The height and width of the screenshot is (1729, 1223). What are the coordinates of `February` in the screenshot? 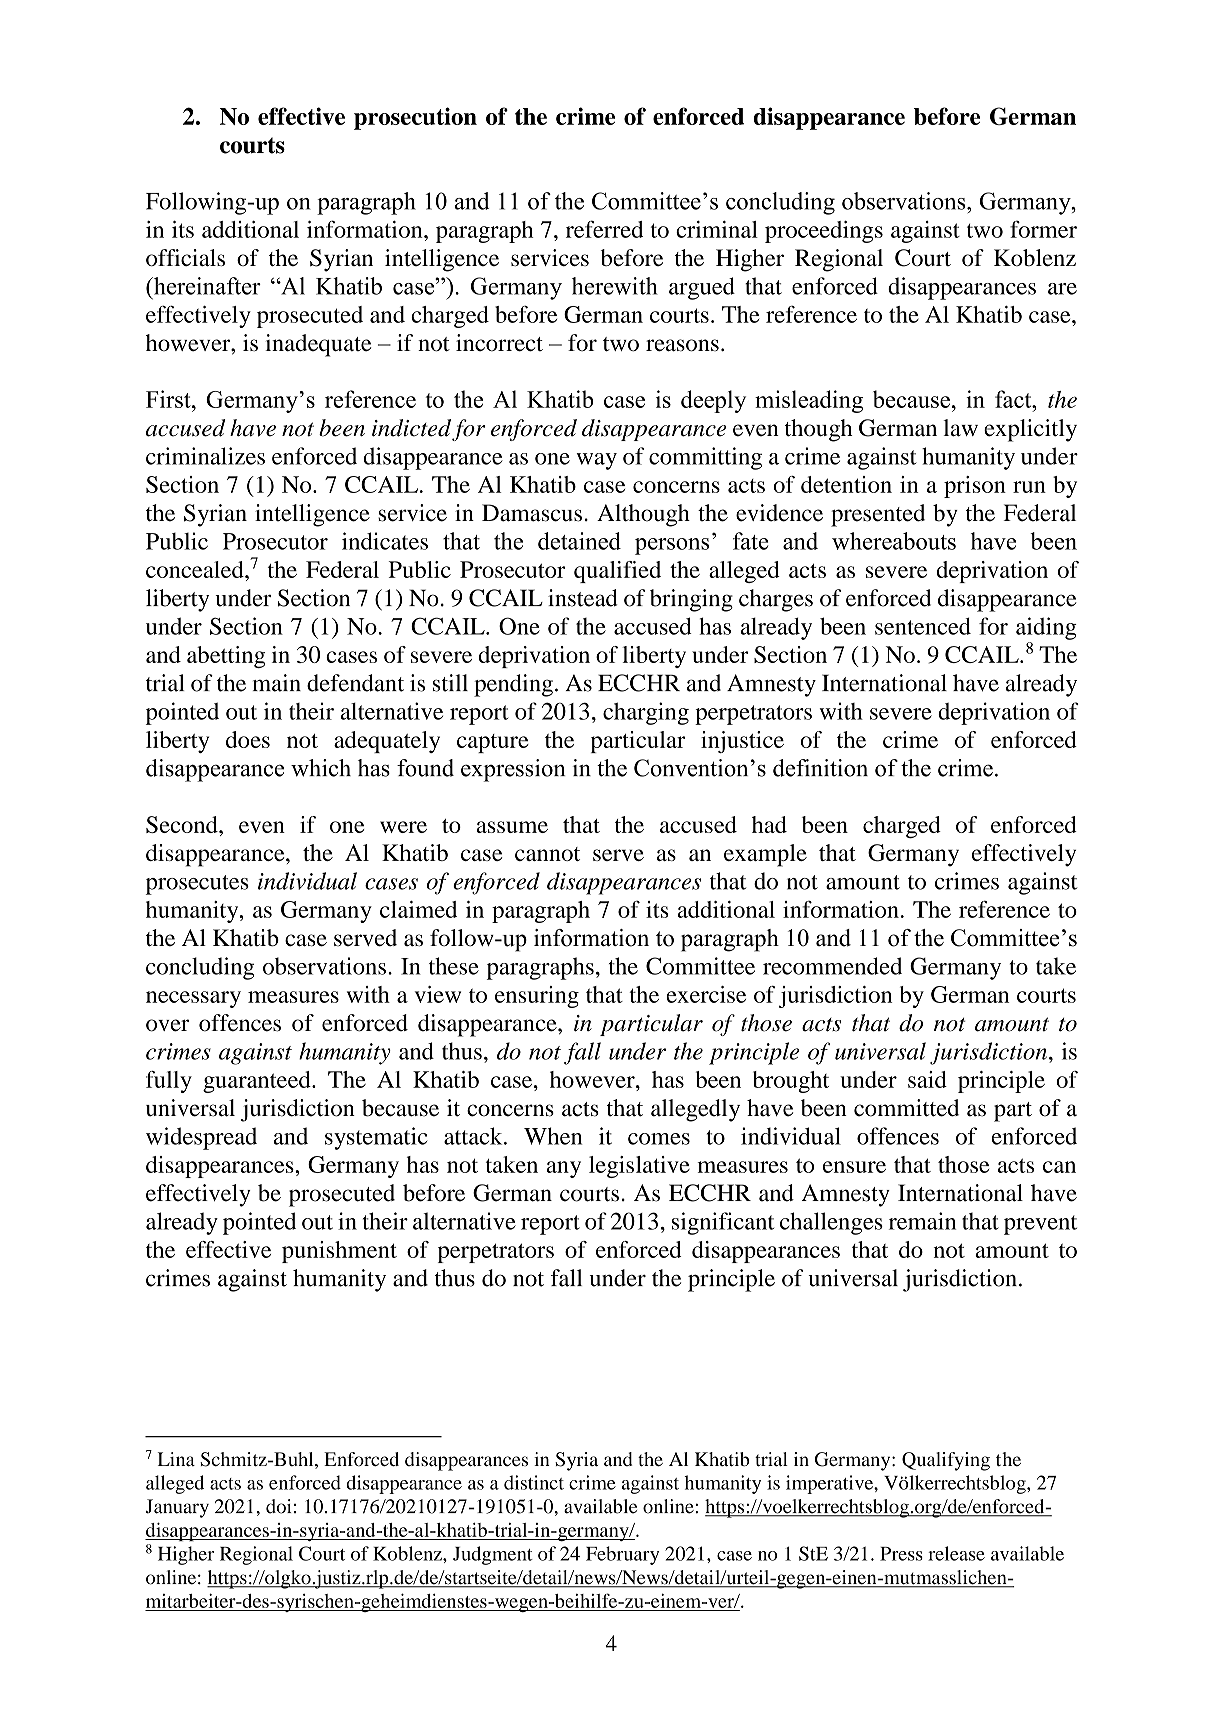 It's located at (622, 1555).
